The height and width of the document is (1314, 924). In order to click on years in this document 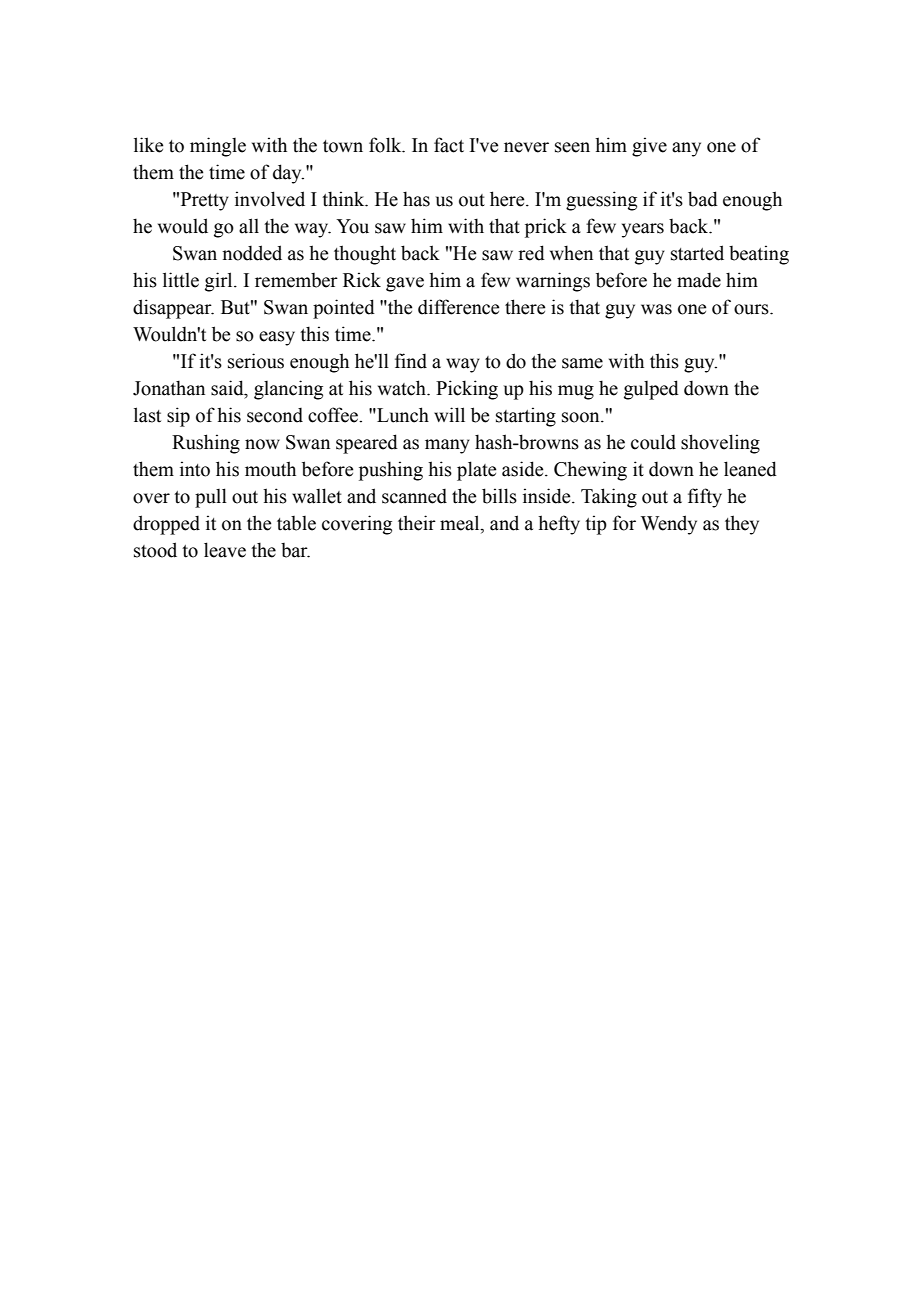, I will do `click(643, 230)`.
